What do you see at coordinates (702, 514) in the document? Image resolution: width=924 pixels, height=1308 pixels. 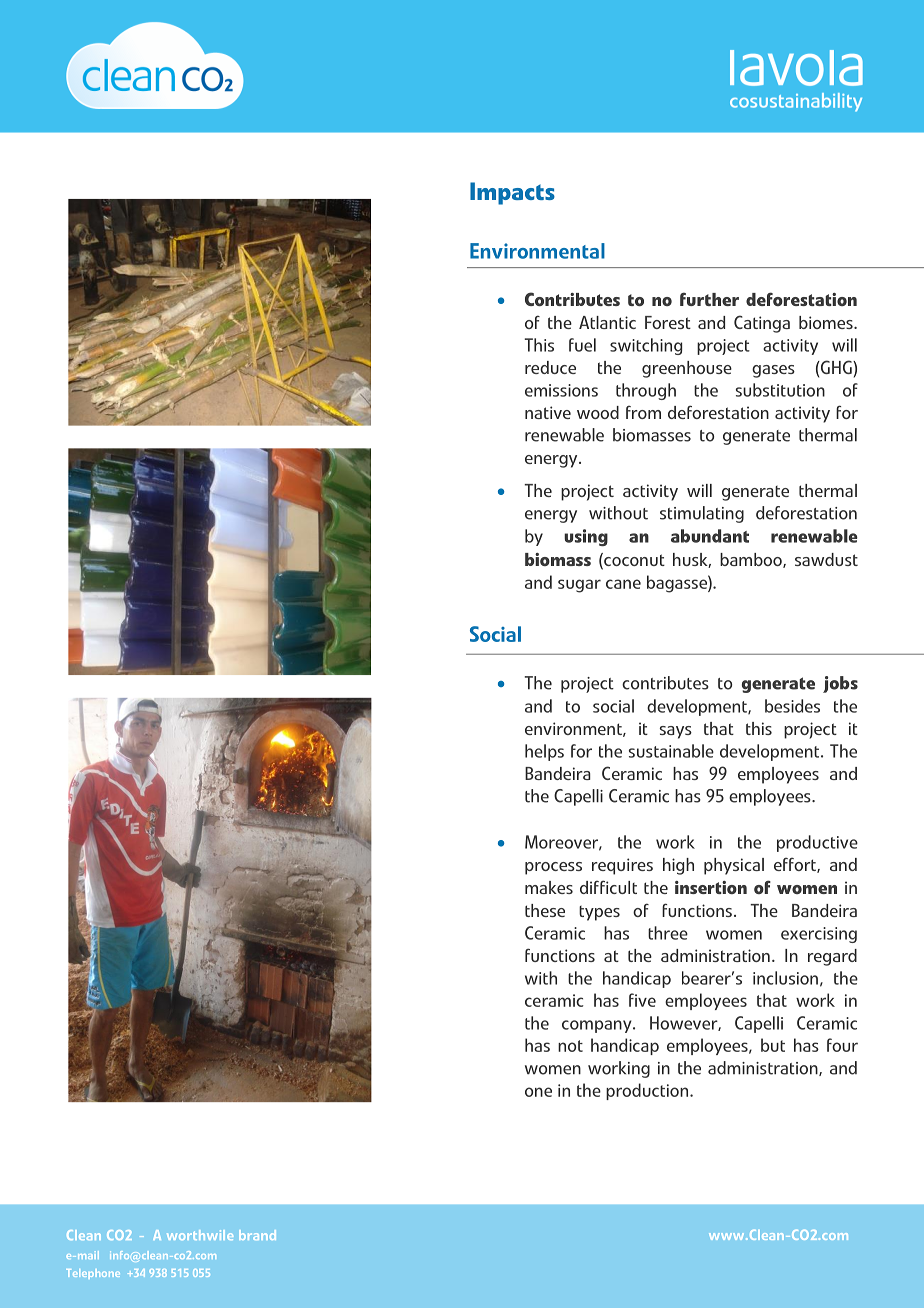 I see `stimulating` at bounding box center [702, 514].
